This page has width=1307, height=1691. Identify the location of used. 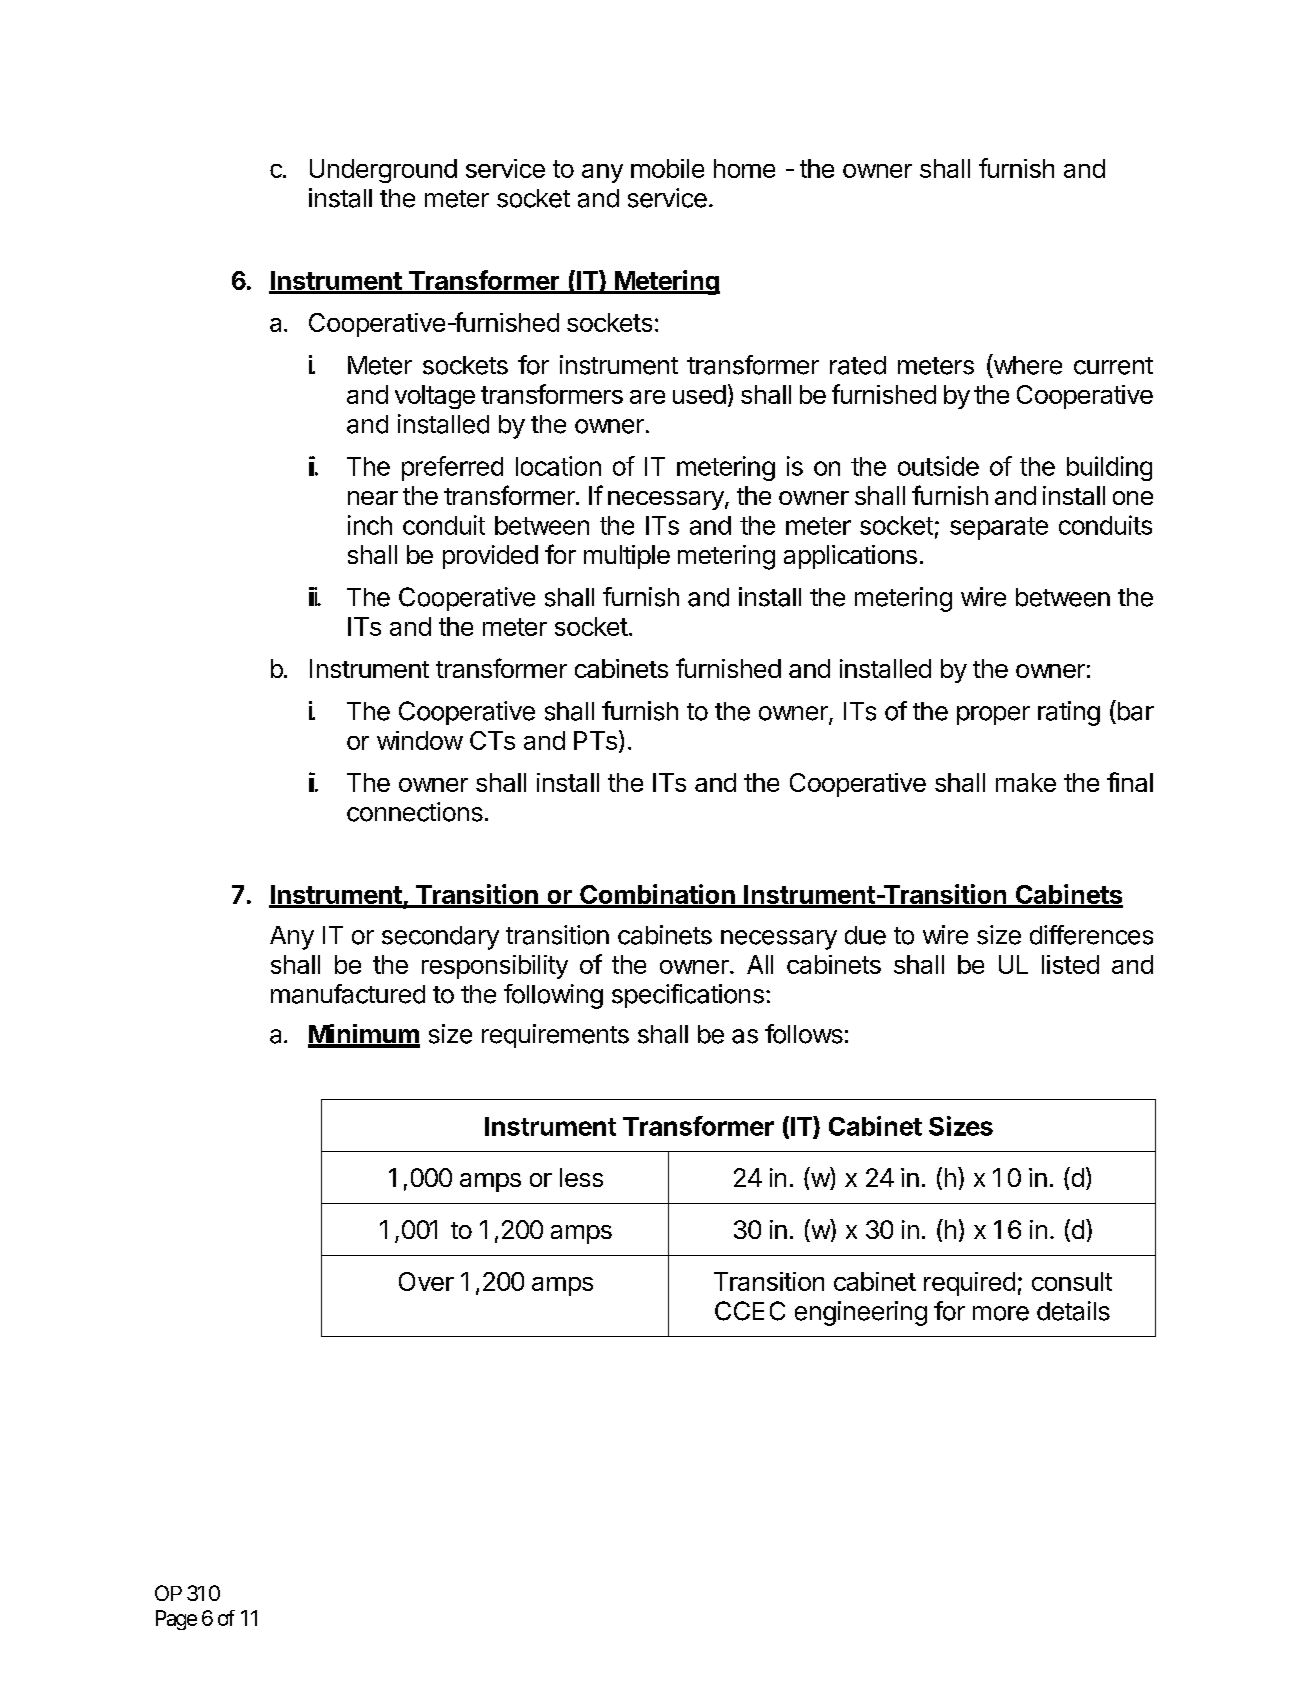
(699, 394).
